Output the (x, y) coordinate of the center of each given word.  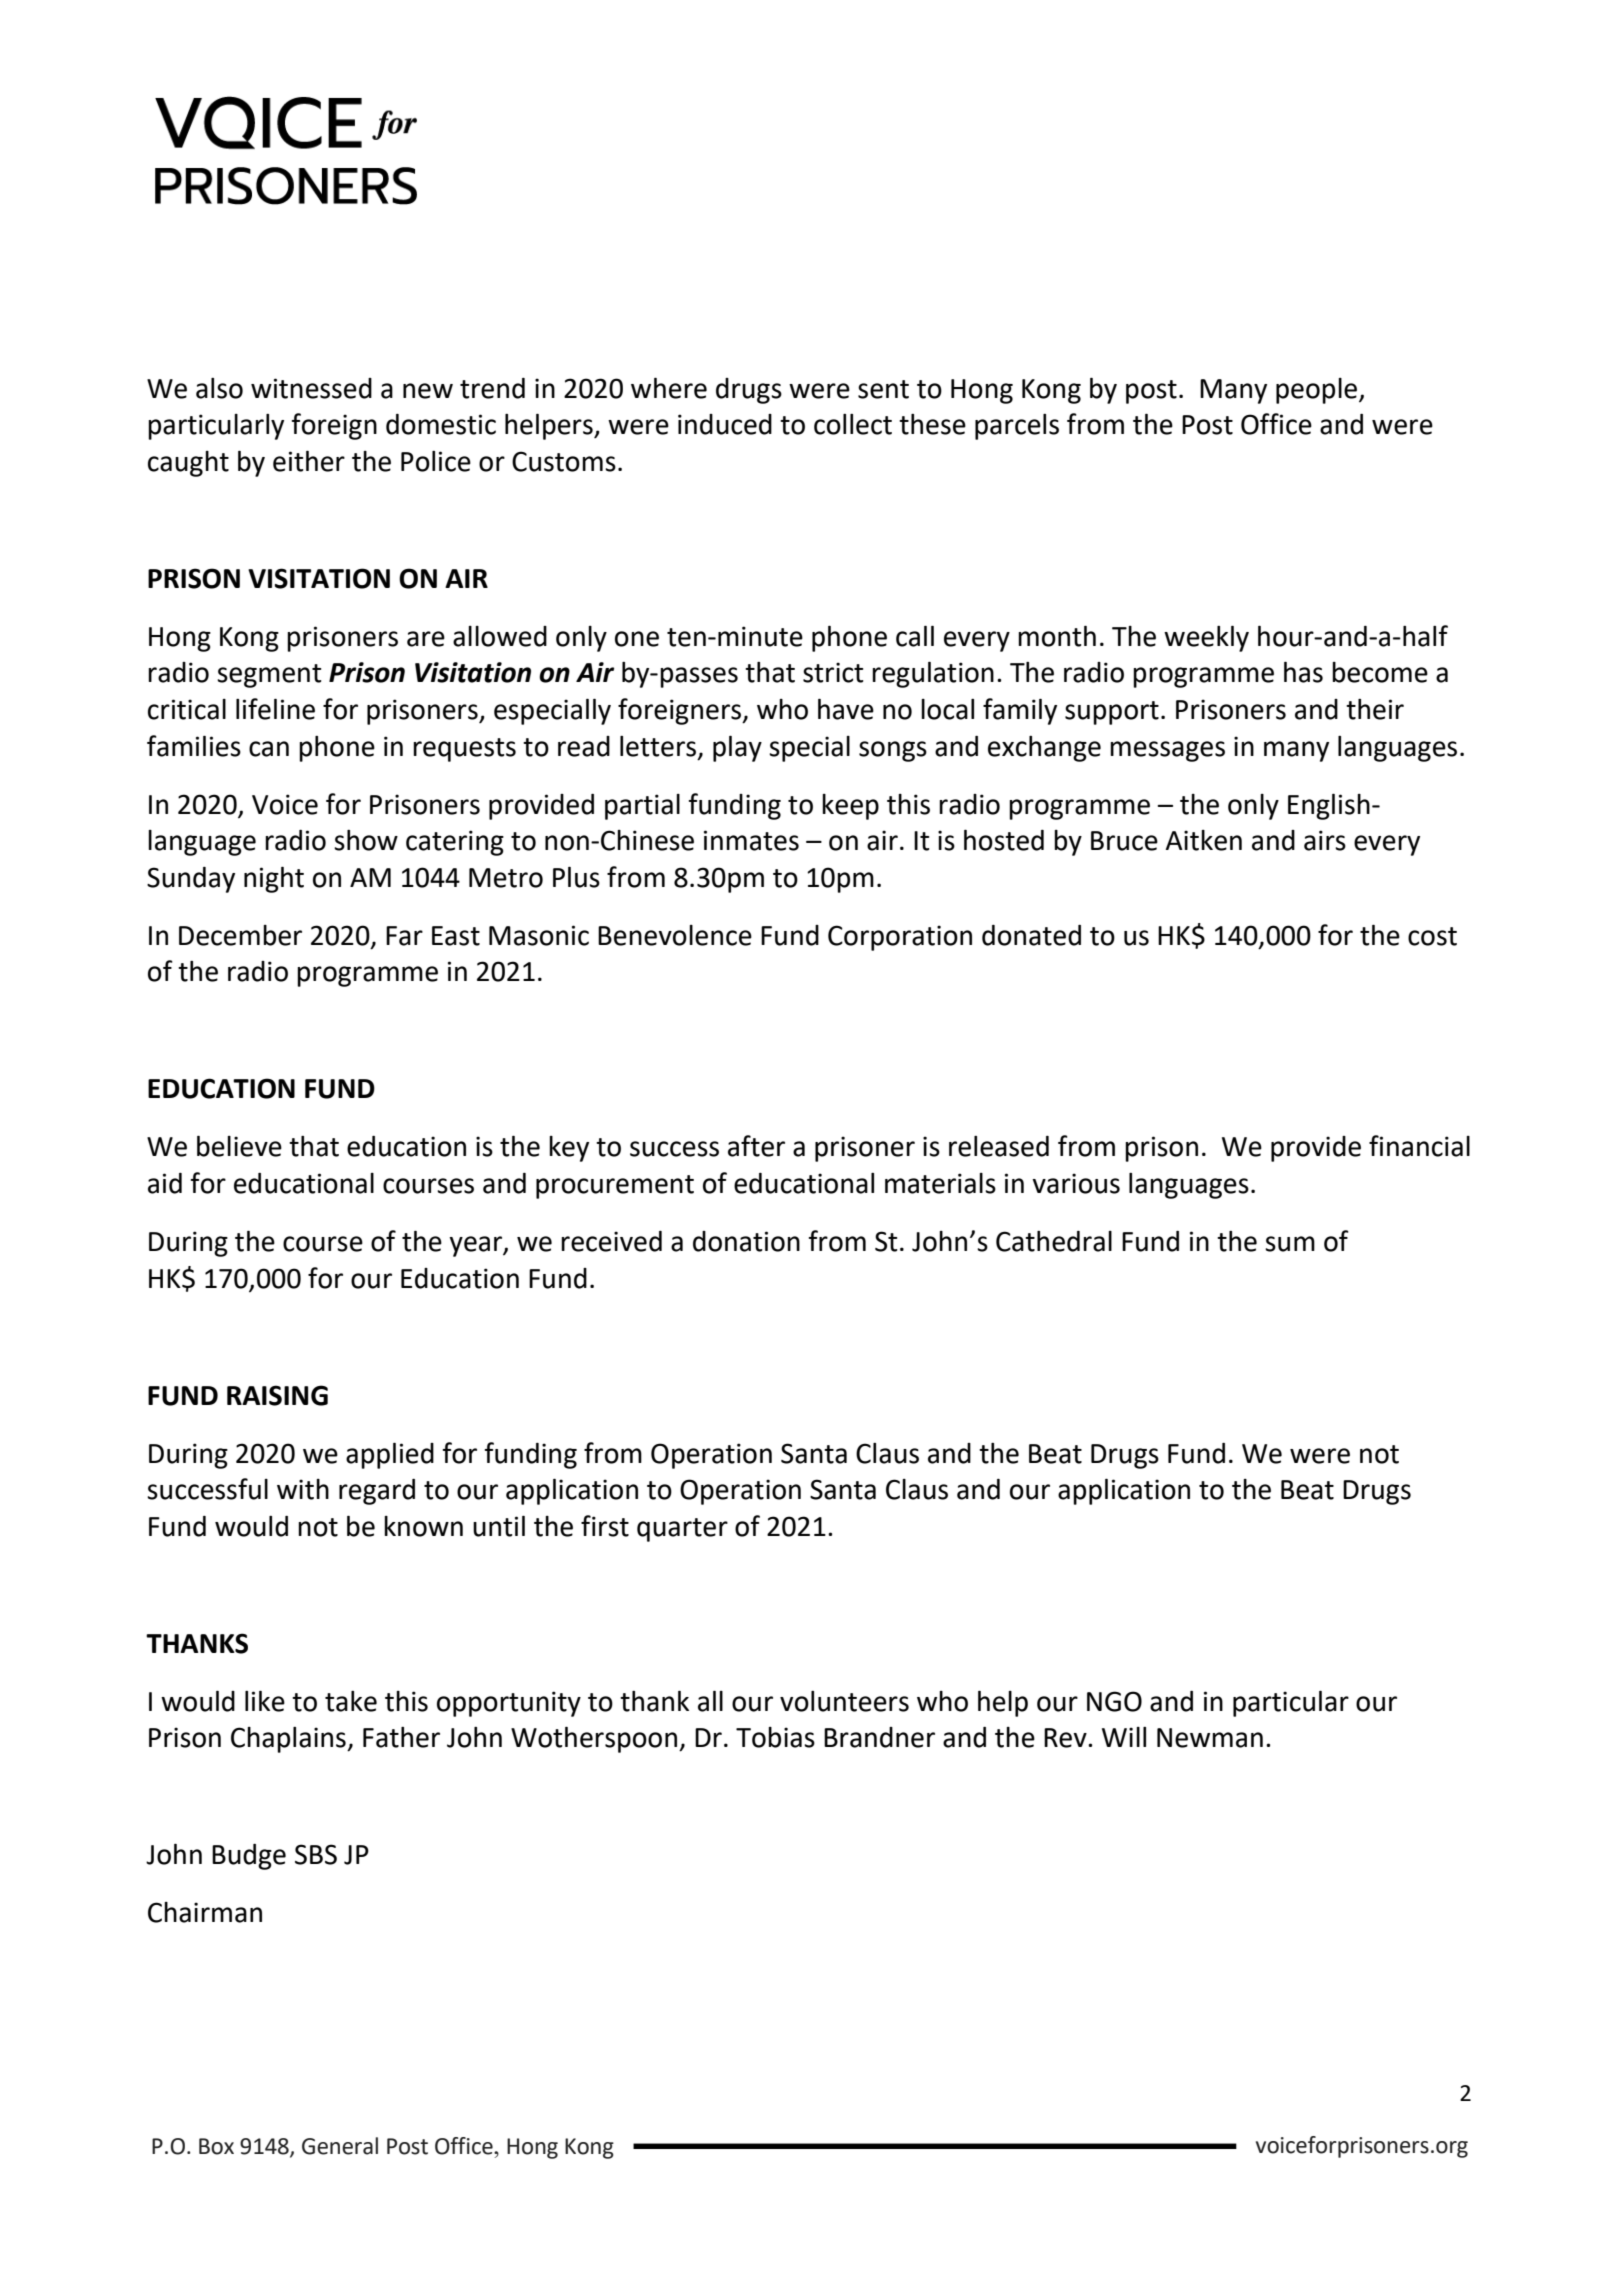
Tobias (775, 1737)
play (737, 748)
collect (853, 424)
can (269, 749)
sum (1290, 1244)
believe (239, 1146)
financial (1419, 1146)
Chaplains (289, 1740)
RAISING (277, 1395)
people (1318, 391)
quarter (682, 1530)
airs (1325, 840)
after (756, 1146)
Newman (1210, 1738)
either (309, 461)
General (340, 2146)
